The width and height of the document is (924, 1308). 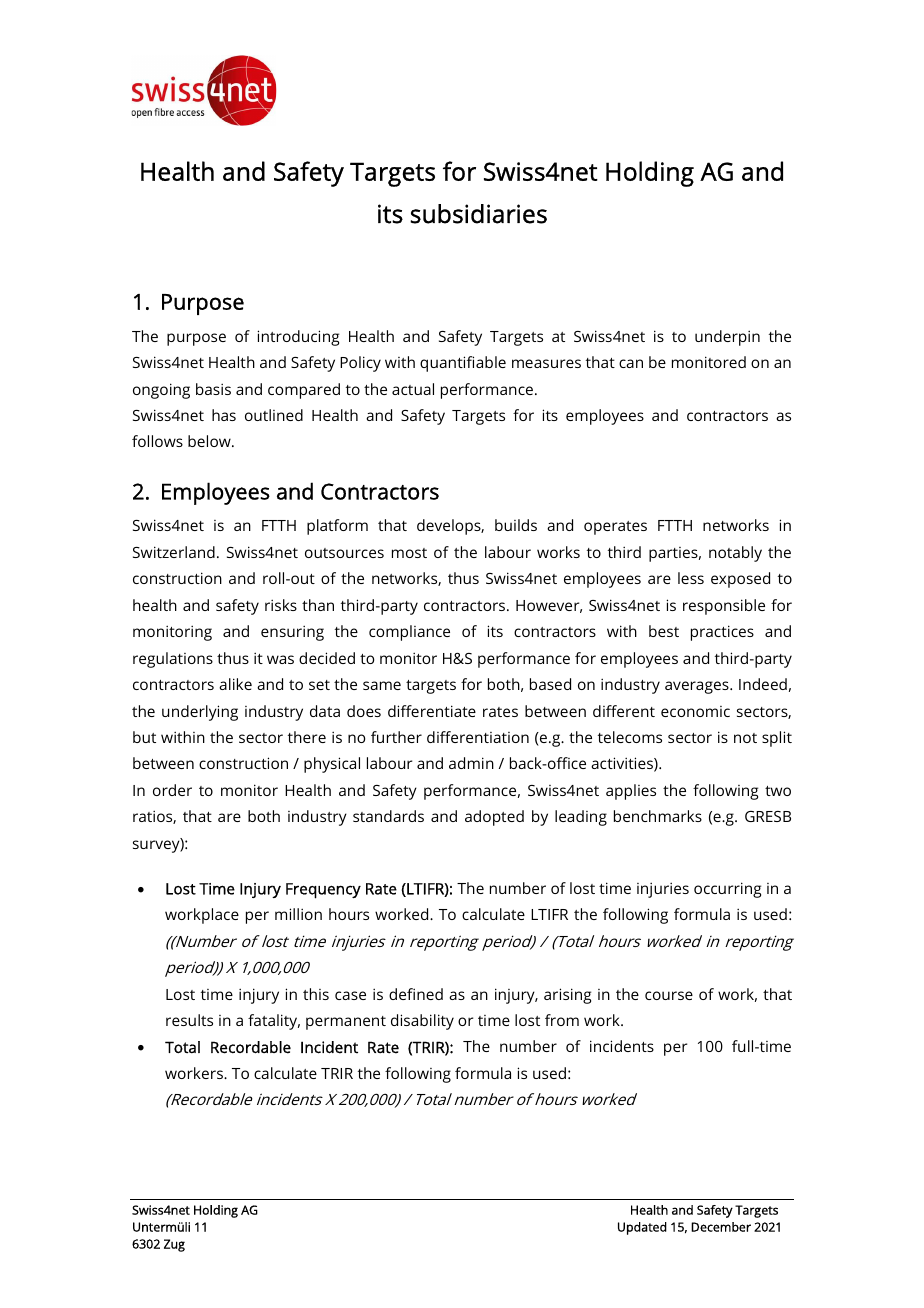 What do you see at coordinates (298, 338) in the document?
I see `introducing` at bounding box center [298, 338].
